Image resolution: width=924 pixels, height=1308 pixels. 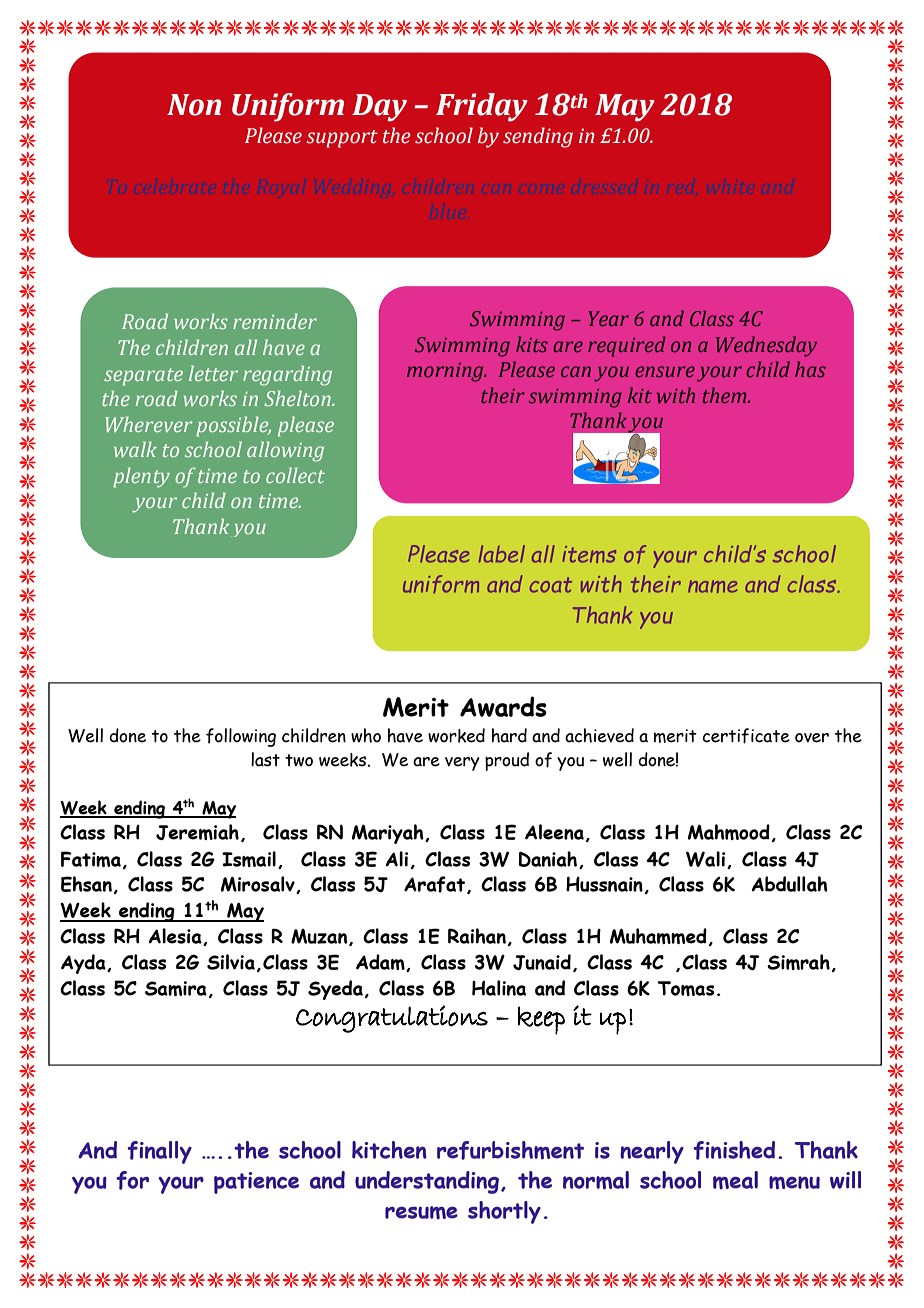 What do you see at coordinates (503, 706) in the image?
I see `Awards` at bounding box center [503, 706].
